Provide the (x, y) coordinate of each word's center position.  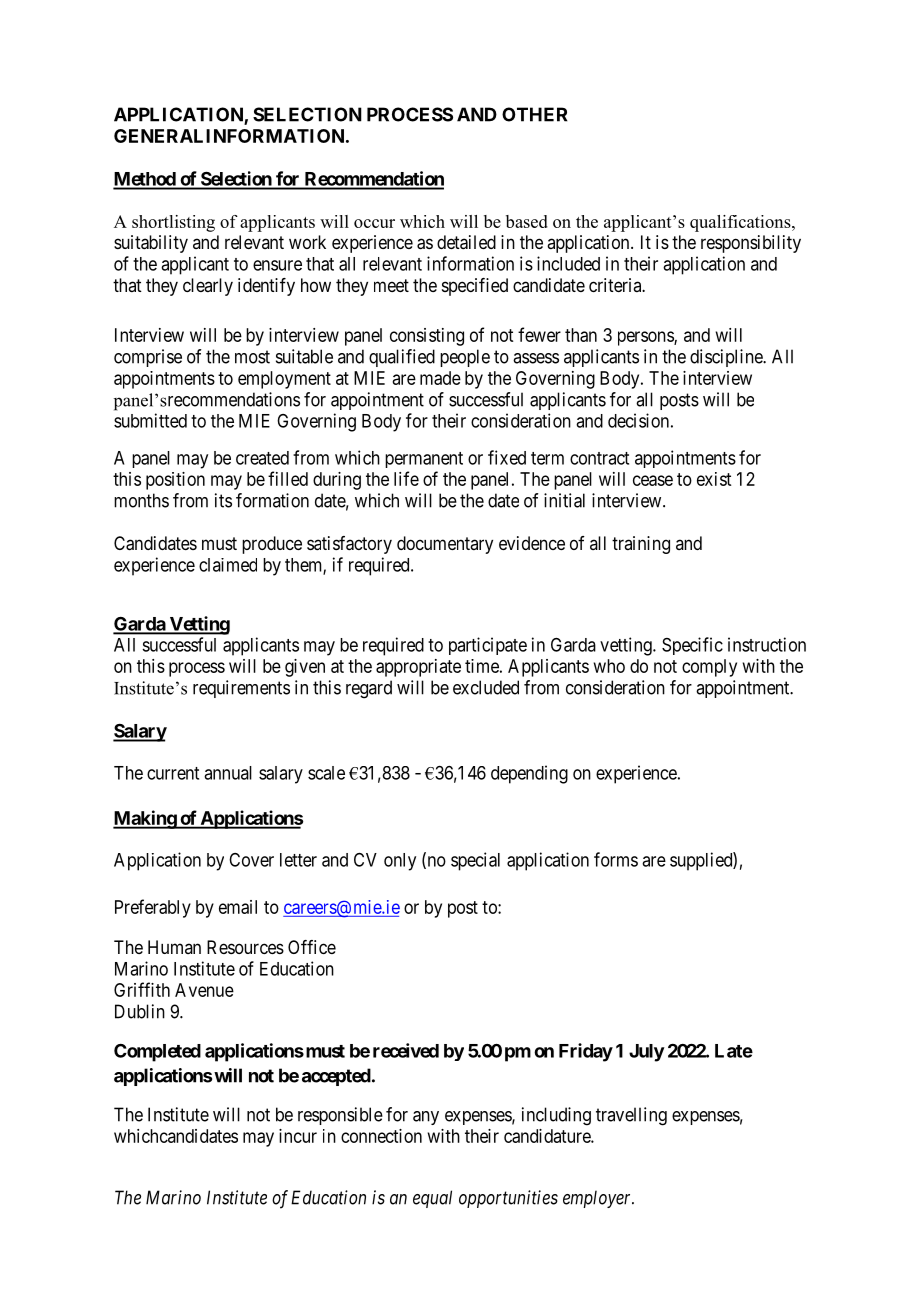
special (475, 861)
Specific (692, 646)
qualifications (741, 223)
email (238, 907)
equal (432, 1199)
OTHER (534, 114)
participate (488, 646)
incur (298, 1136)
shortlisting (173, 223)
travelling (631, 1116)
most (252, 357)
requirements (241, 689)
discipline (727, 358)
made (440, 378)
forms (616, 859)
